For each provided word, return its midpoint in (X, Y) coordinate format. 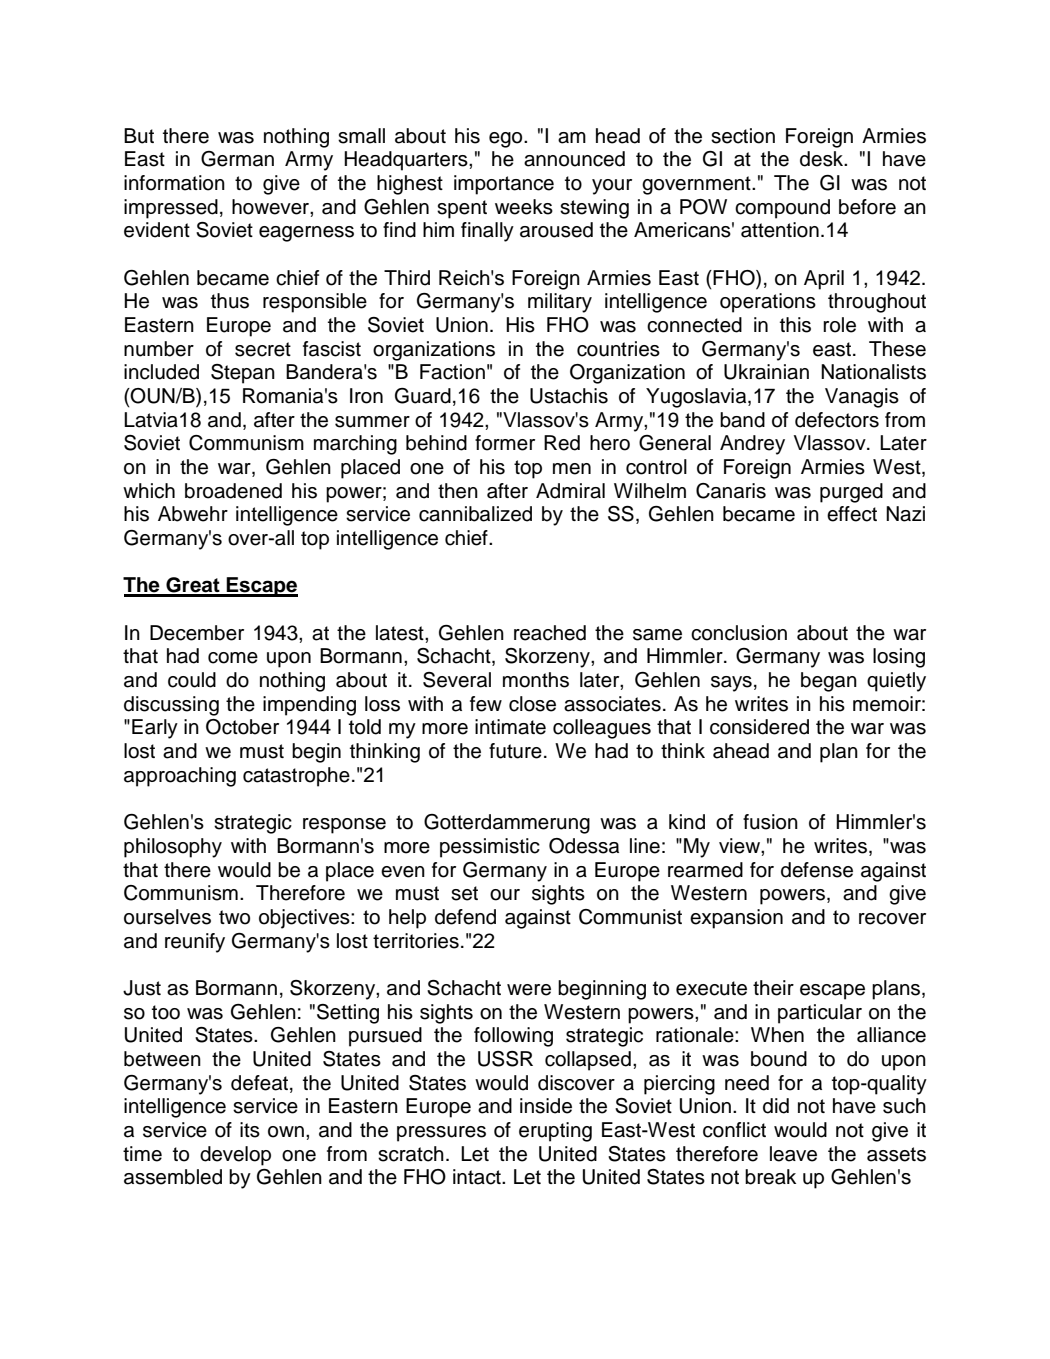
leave (793, 1154)
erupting (555, 1132)
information (174, 183)
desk (823, 159)
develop (235, 1156)
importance (504, 185)
